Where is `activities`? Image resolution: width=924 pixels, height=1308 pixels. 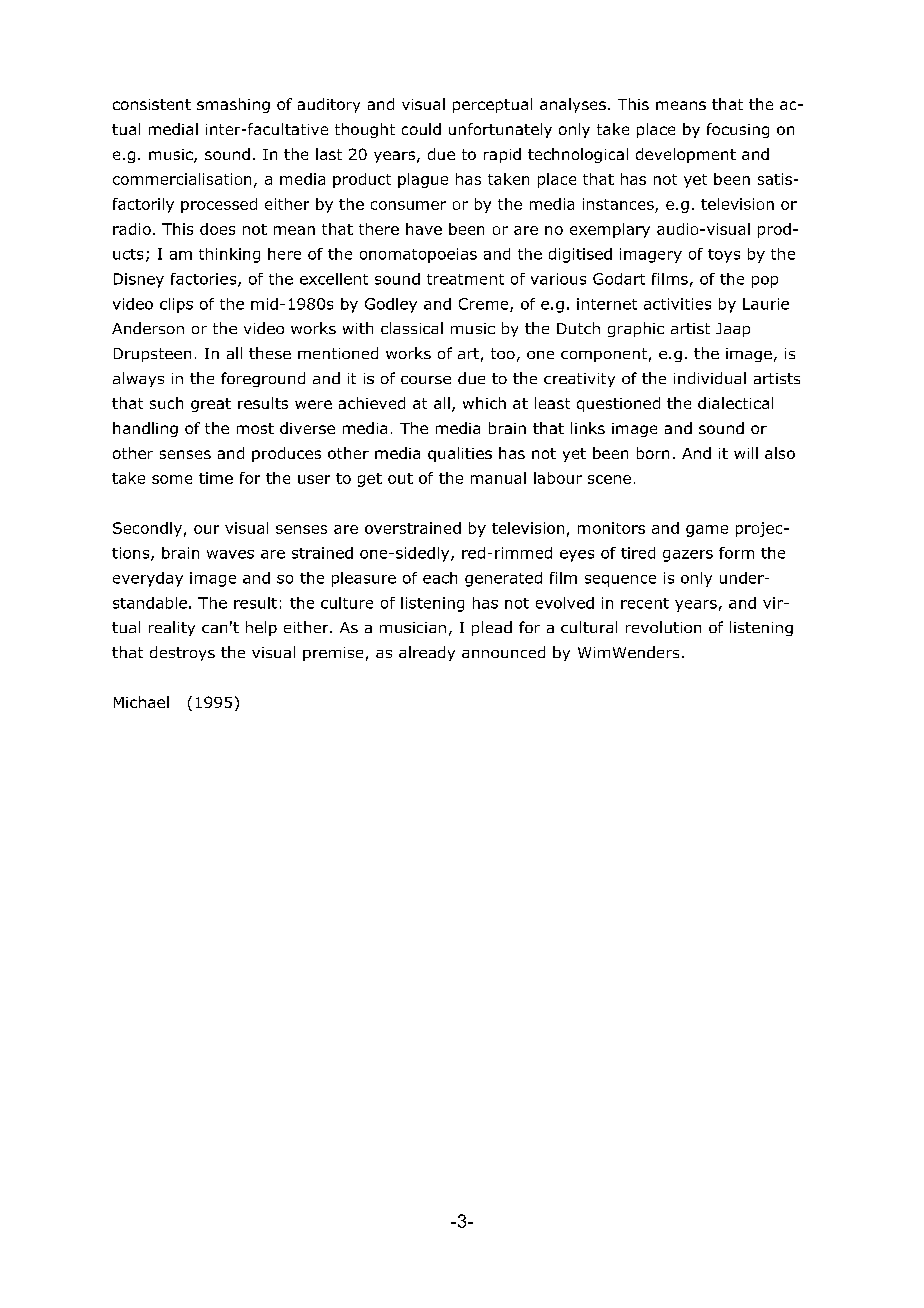
activities is located at coordinates (677, 304).
